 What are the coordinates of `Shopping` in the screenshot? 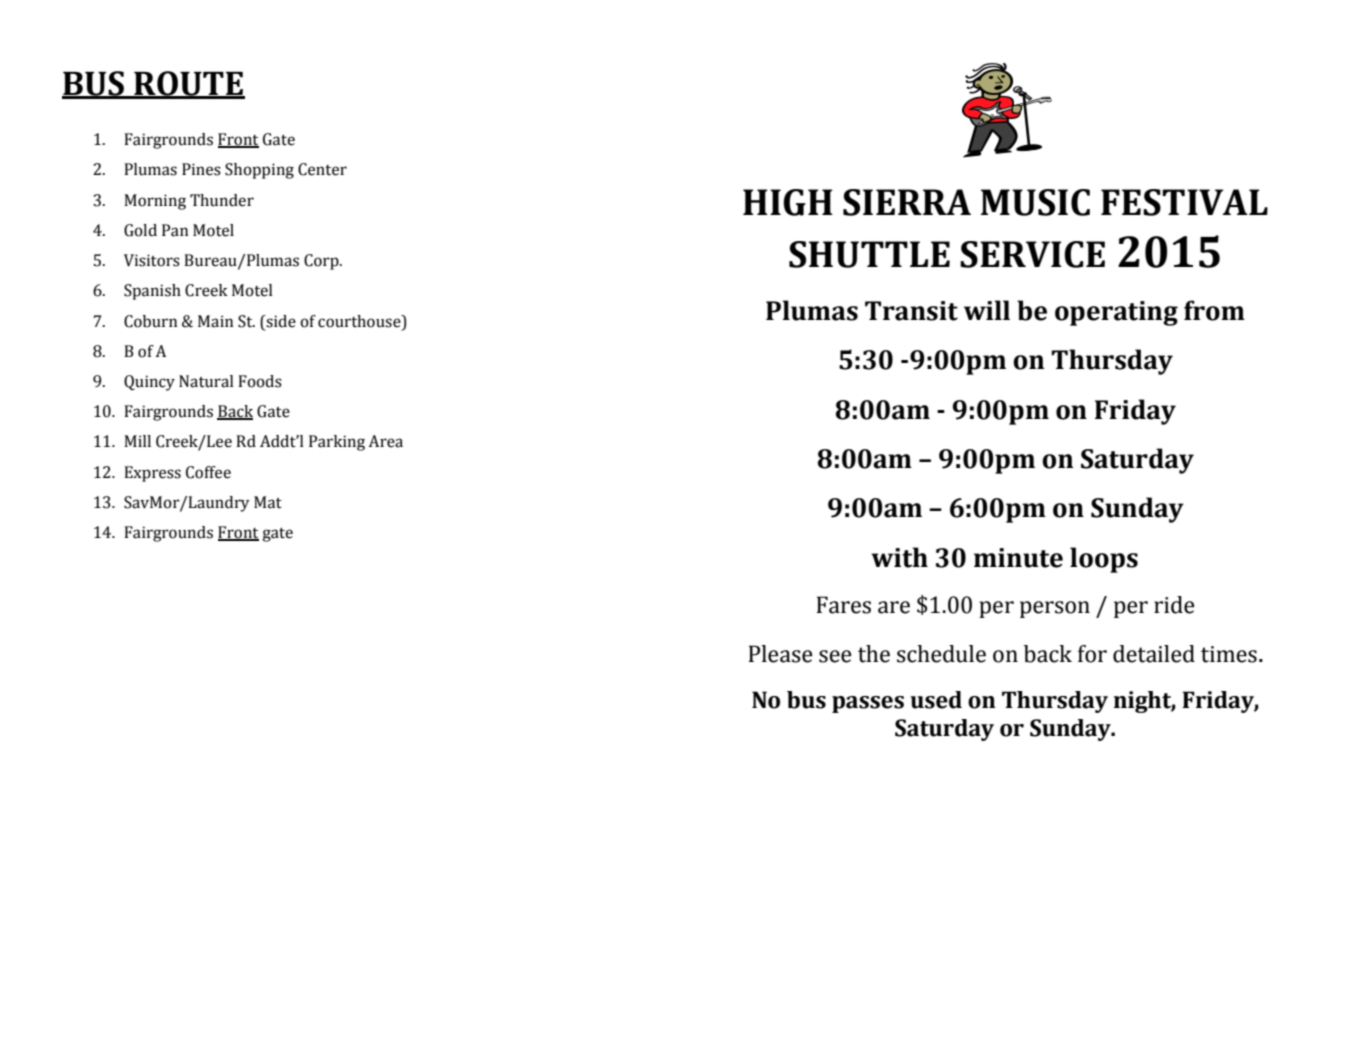 It's located at (259, 171).
